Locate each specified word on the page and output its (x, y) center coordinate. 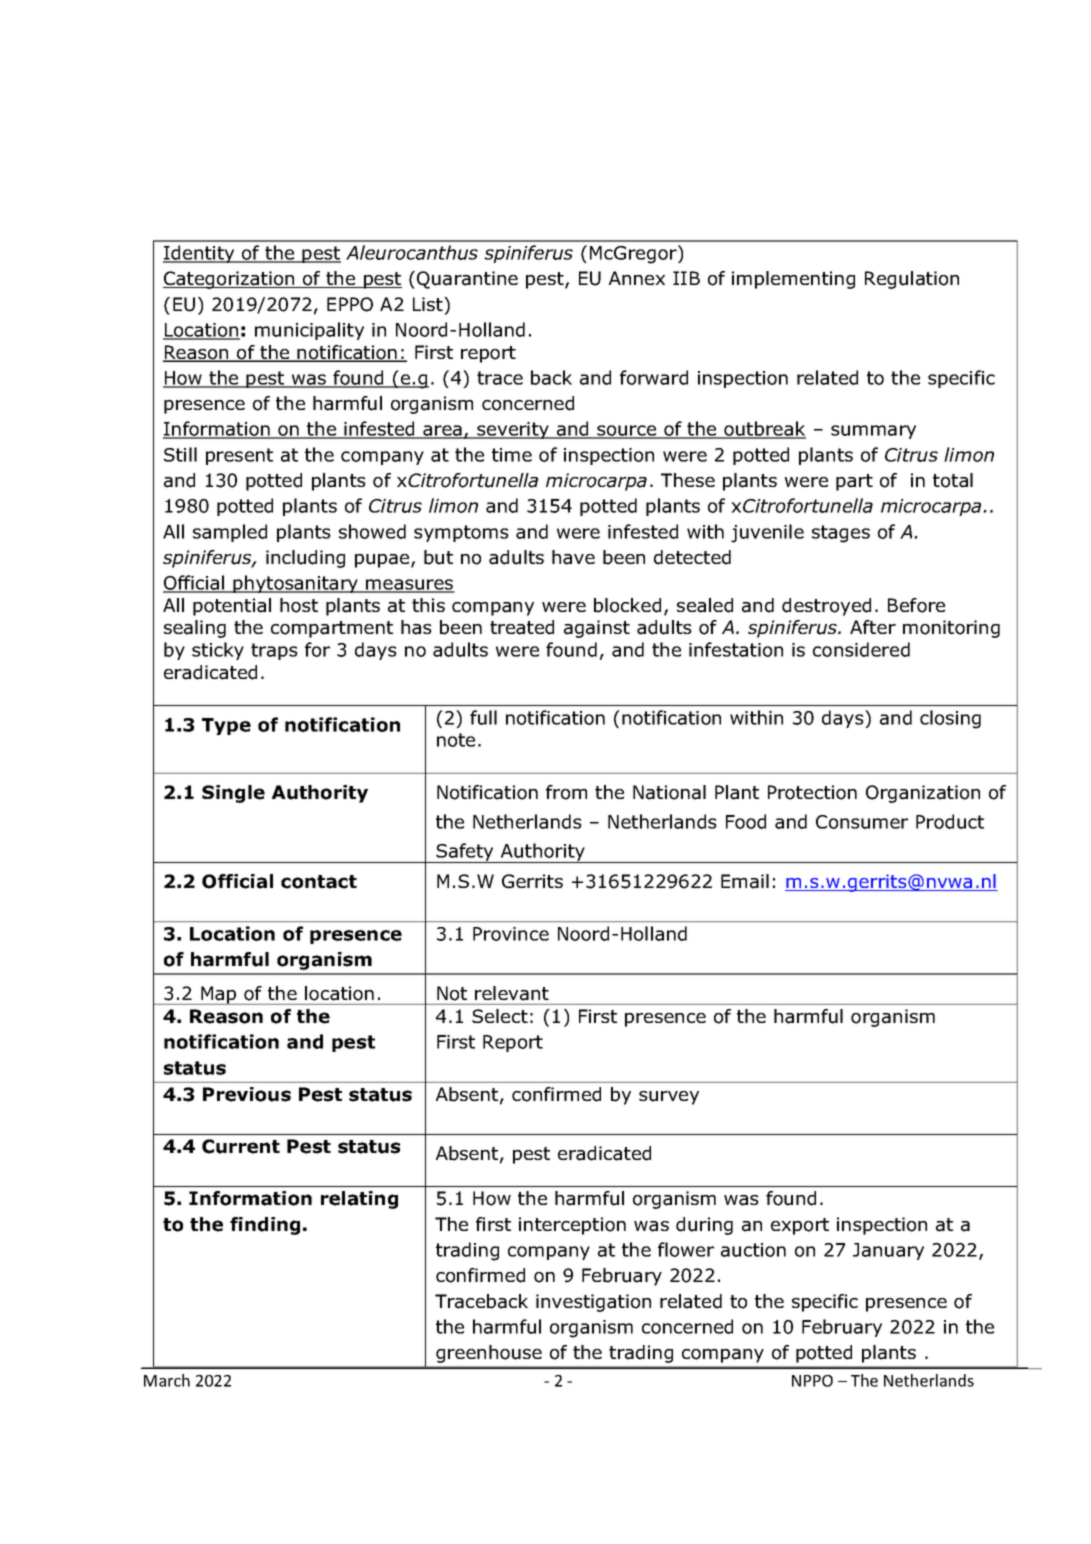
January (888, 1251)
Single (233, 794)
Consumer (862, 822)
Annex (637, 278)
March (167, 1380)
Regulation (912, 280)
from (566, 792)
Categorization (230, 280)
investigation (593, 1303)
